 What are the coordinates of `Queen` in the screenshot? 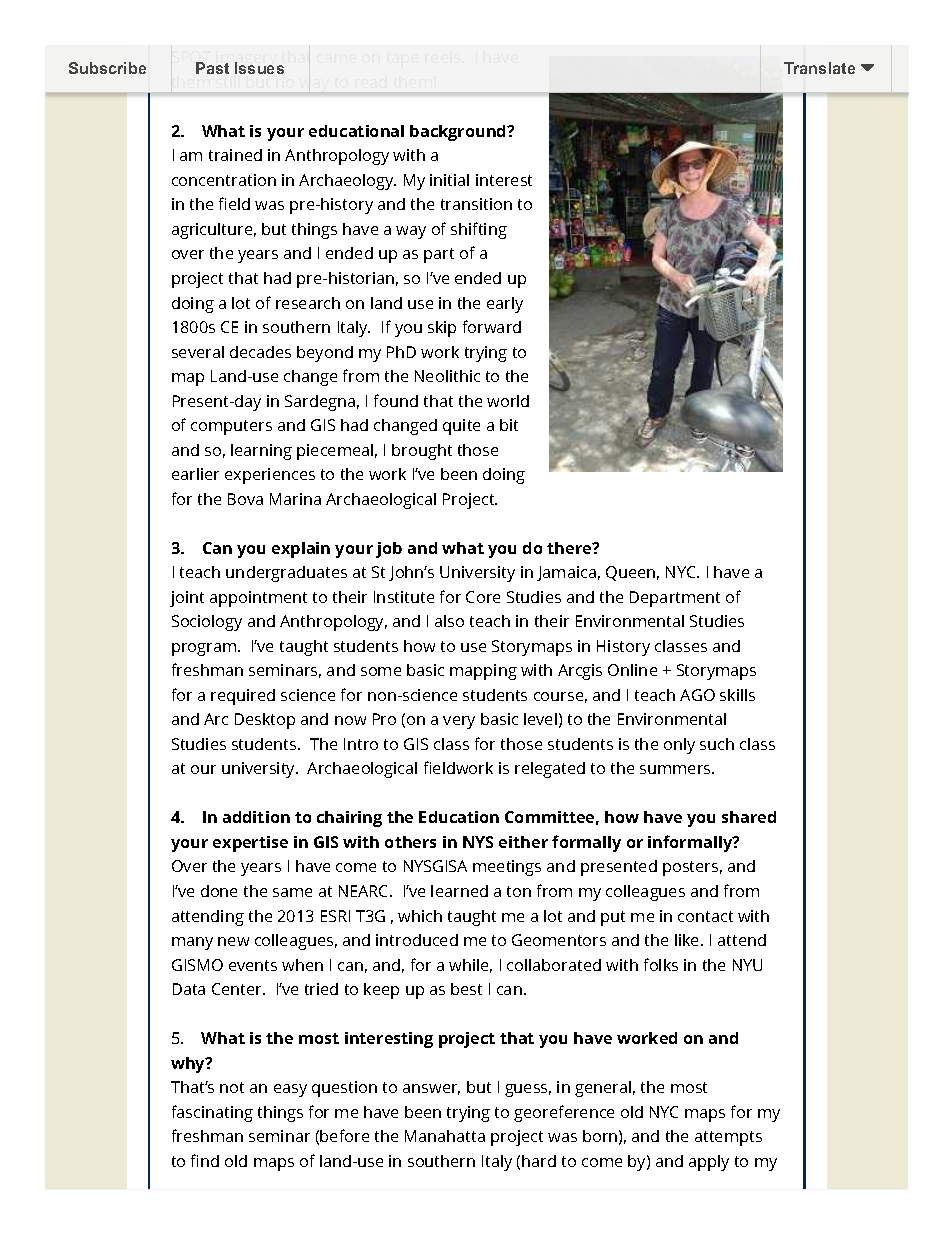 It's located at (630, 573).
